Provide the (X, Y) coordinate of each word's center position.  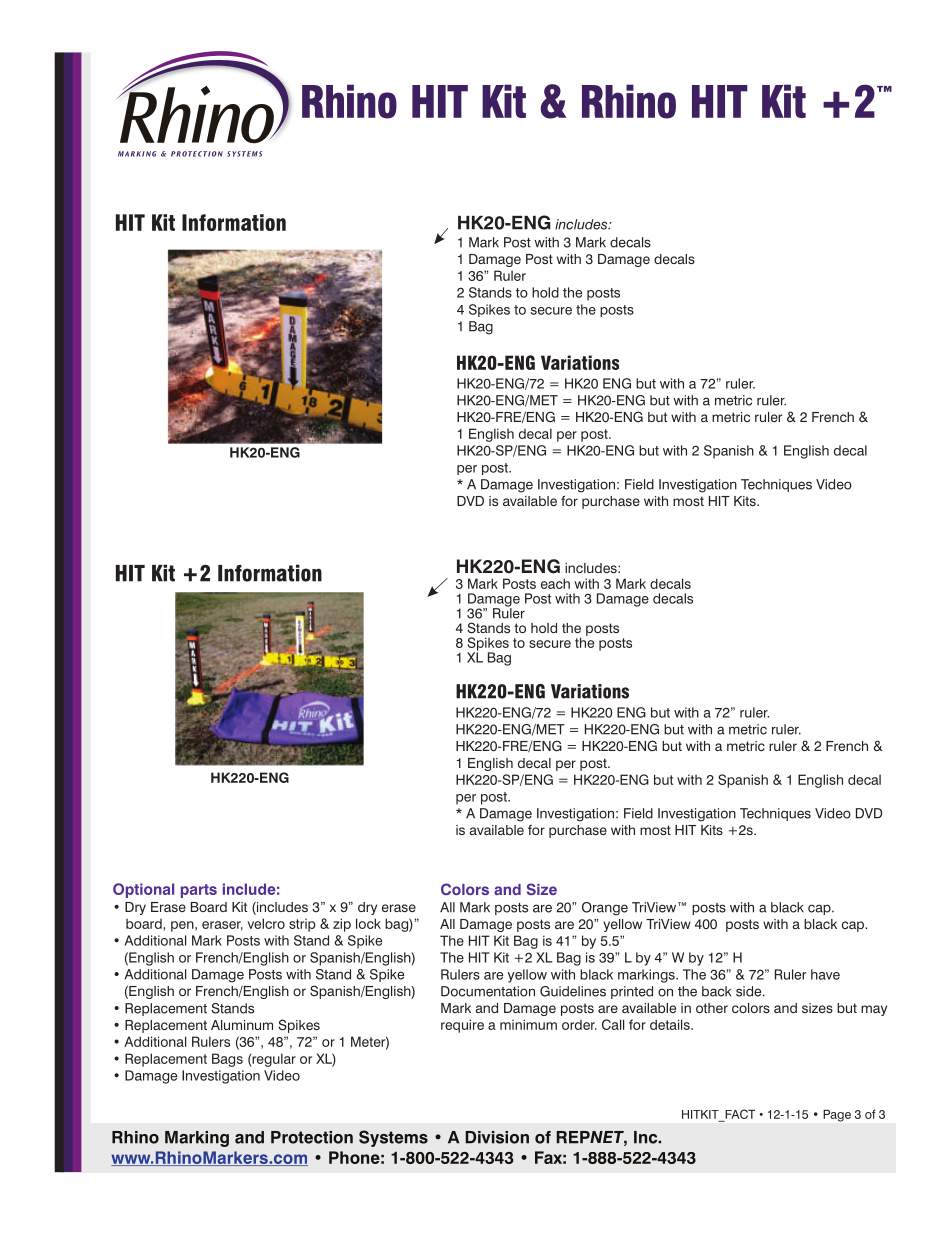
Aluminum (242, 1025)
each (555, 583)
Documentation (488, 991)
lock (368, 923)
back (716, 991)
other (712, 1008)
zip (342, 925)
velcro (266, 923)
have (825, 974)
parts (199, 891)
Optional (143, 890)
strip (302, 925)
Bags (227, 1060)
